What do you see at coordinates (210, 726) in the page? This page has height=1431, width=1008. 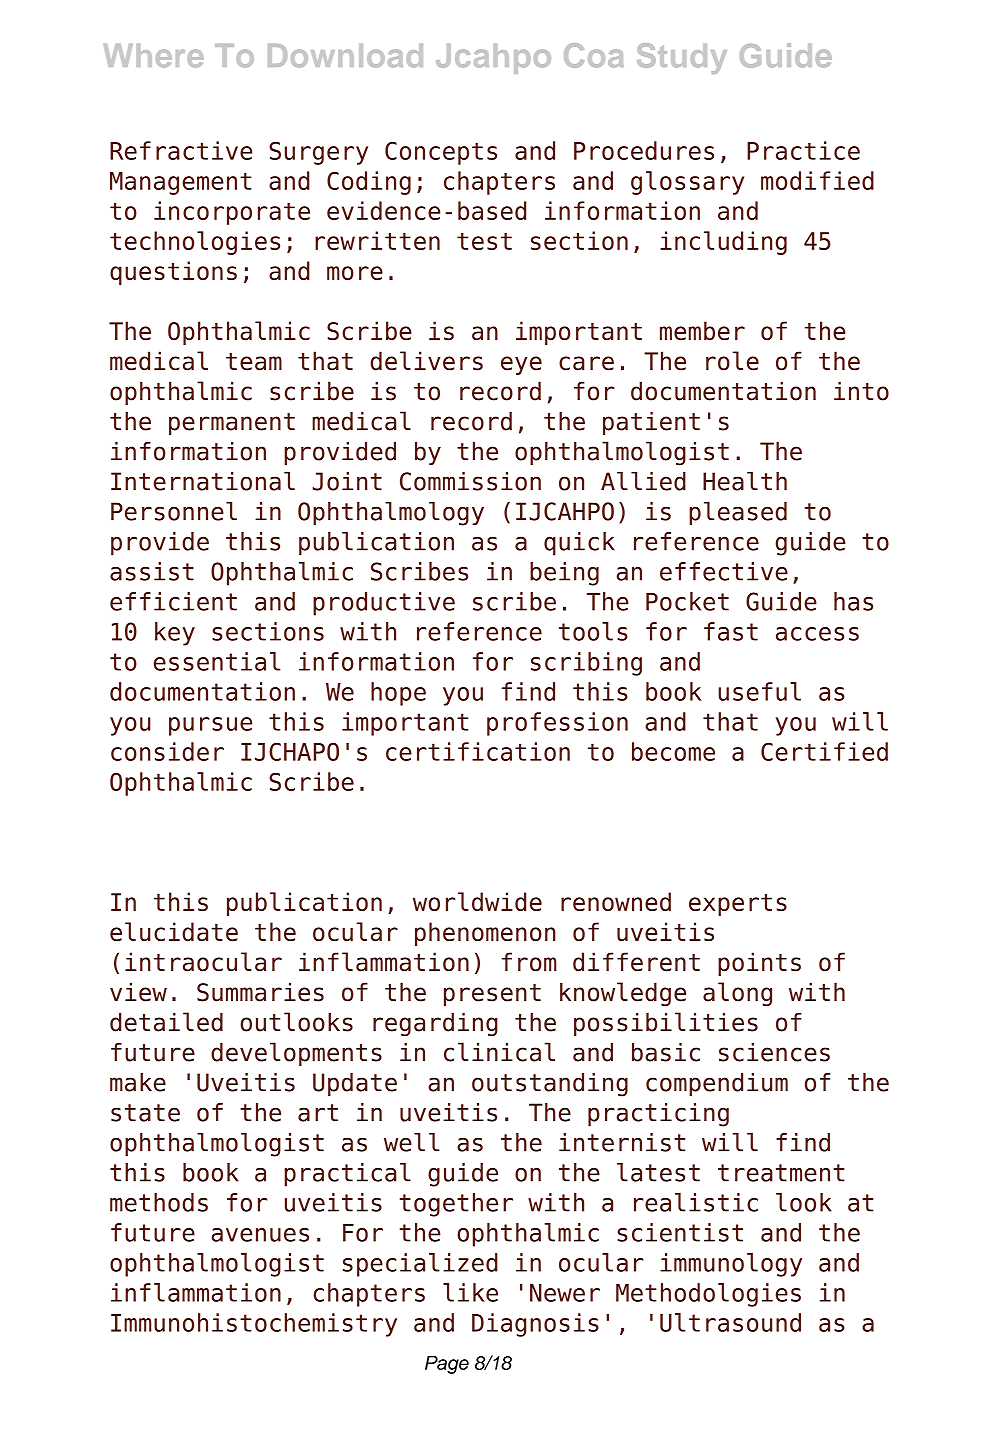 I see `pursue` at bounding box center [210, 726].
